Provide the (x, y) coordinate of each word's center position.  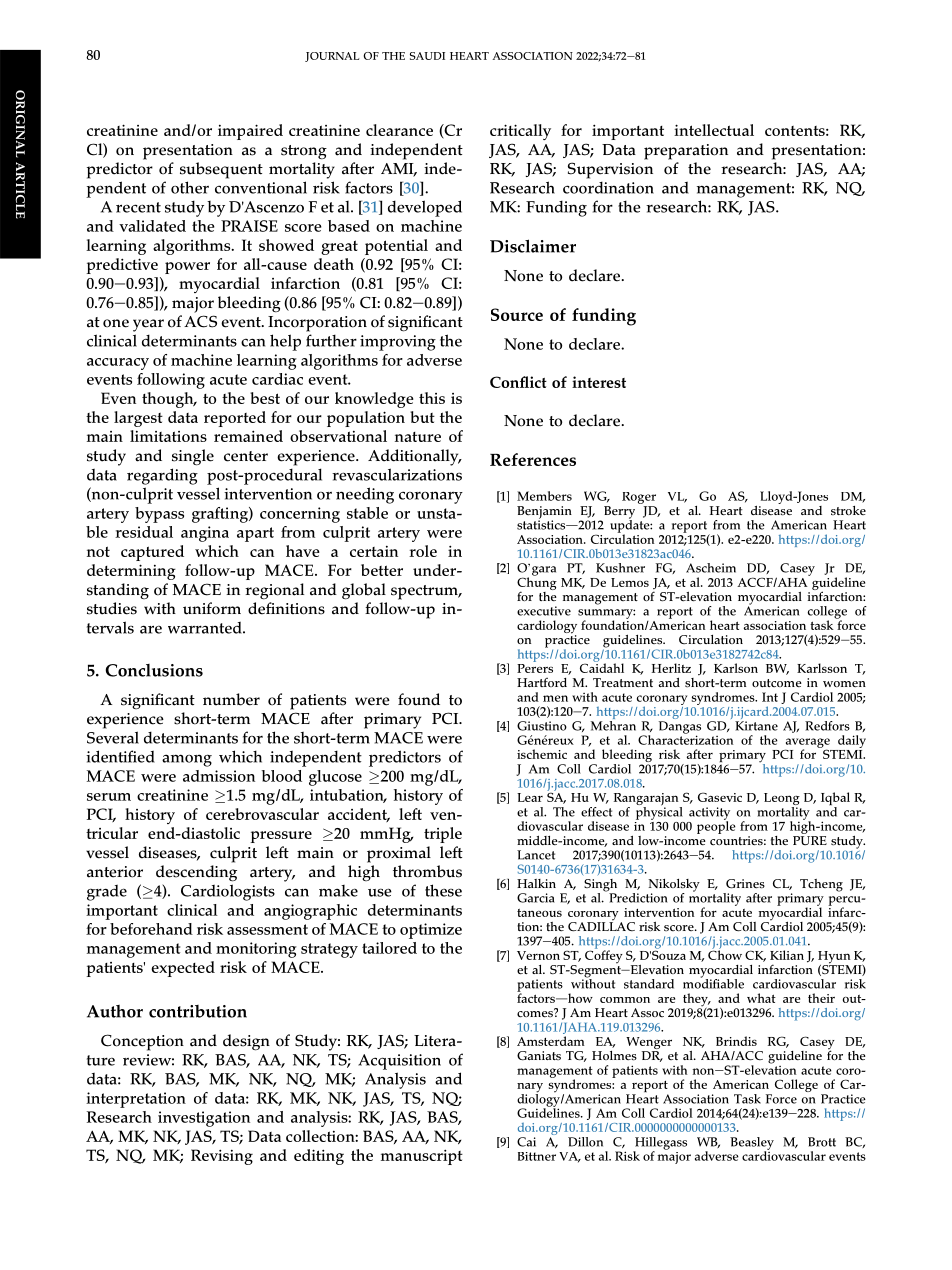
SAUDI (427, 56)
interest (599, 382)
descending (196, 873)
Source (517, 314)
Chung (537, 584)
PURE (810, 841)
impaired (250, 132)
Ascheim (711, 568)
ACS (200, 321)
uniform (212, 608)
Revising (222, 1157)
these (443, 890)
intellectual (714, 130)
